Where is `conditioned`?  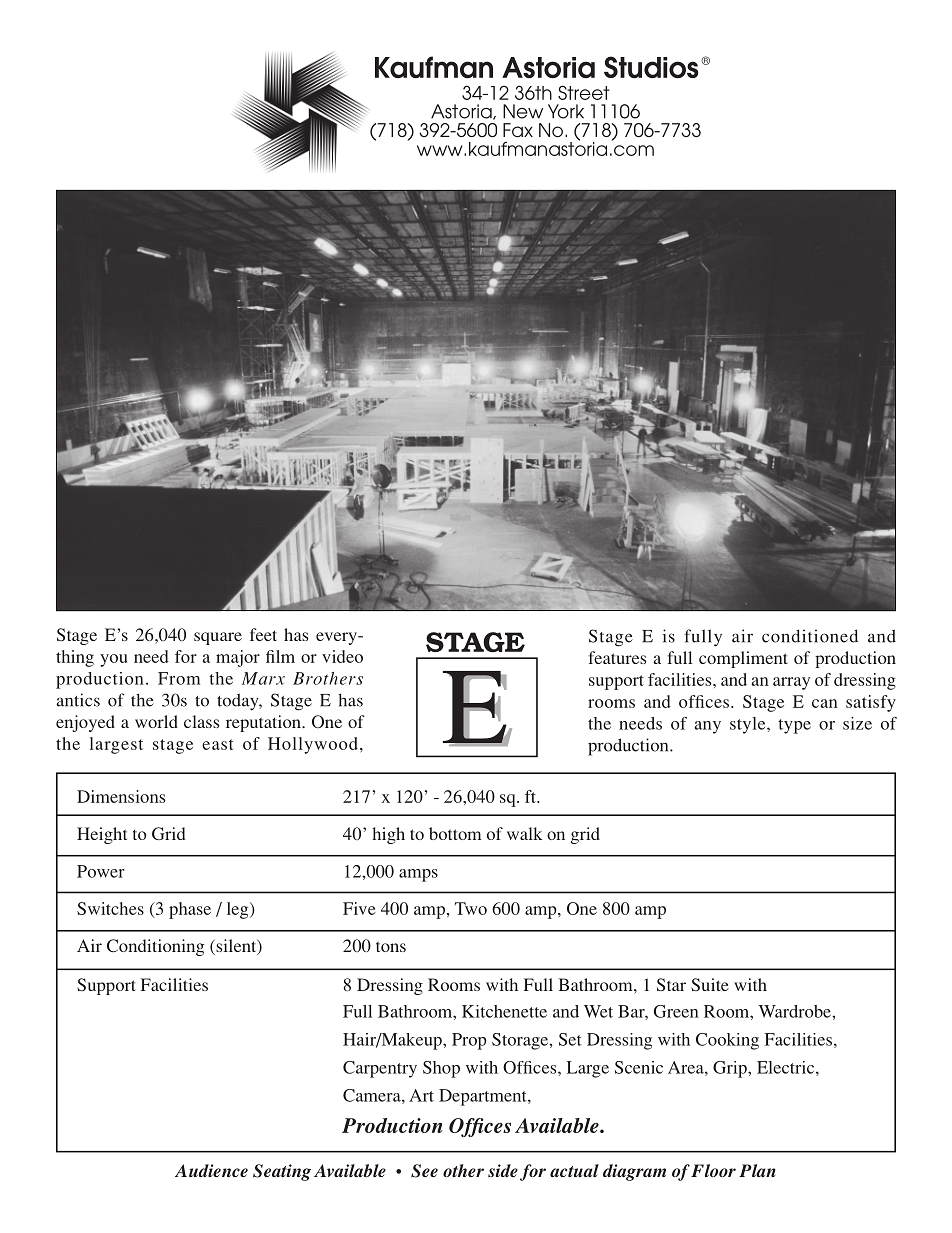 conditioned is located at coordinates (810, 636).
